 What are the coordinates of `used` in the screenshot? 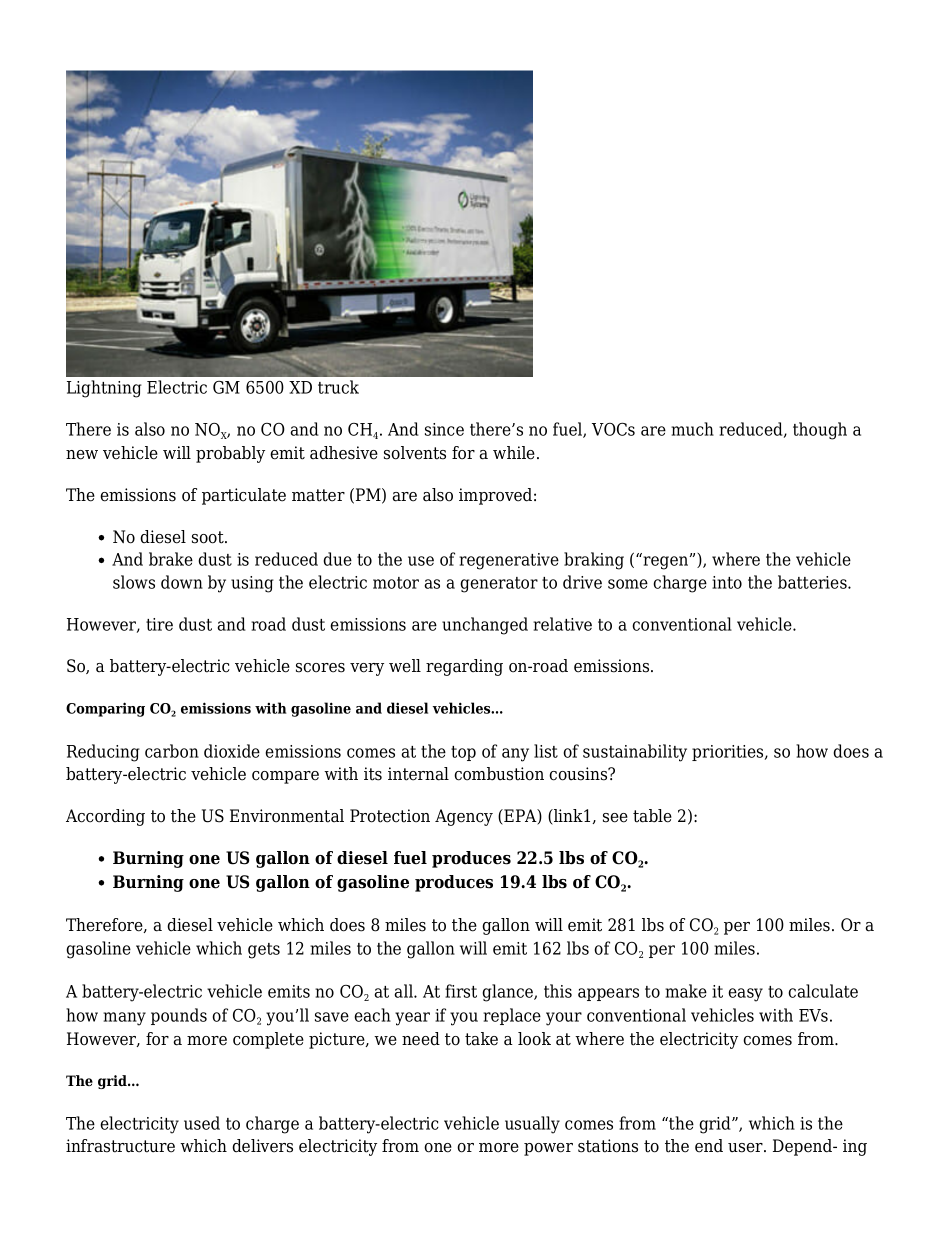 It's located at (202, 1123).
